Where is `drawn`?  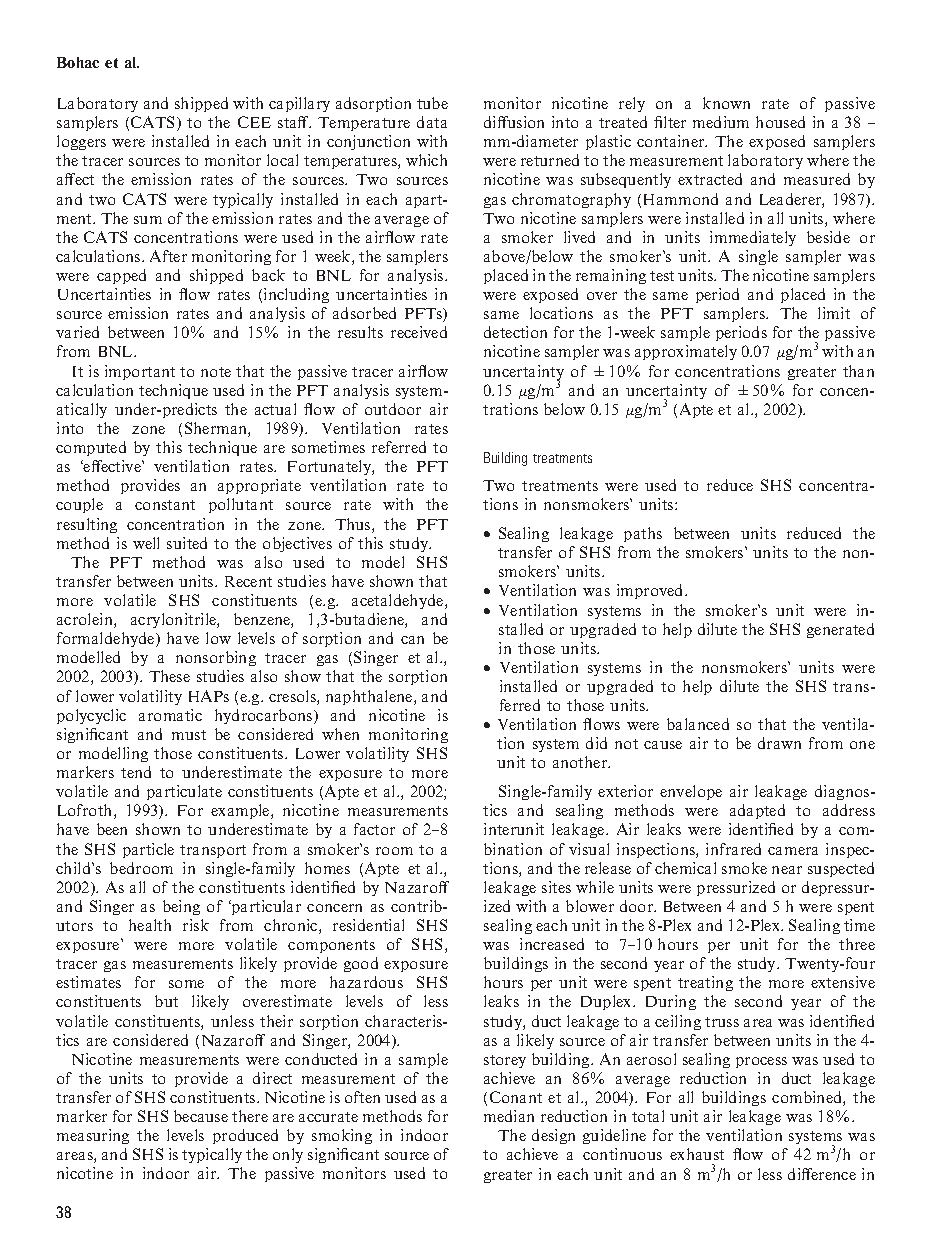
drawn is located at coordinates (779, 743).
